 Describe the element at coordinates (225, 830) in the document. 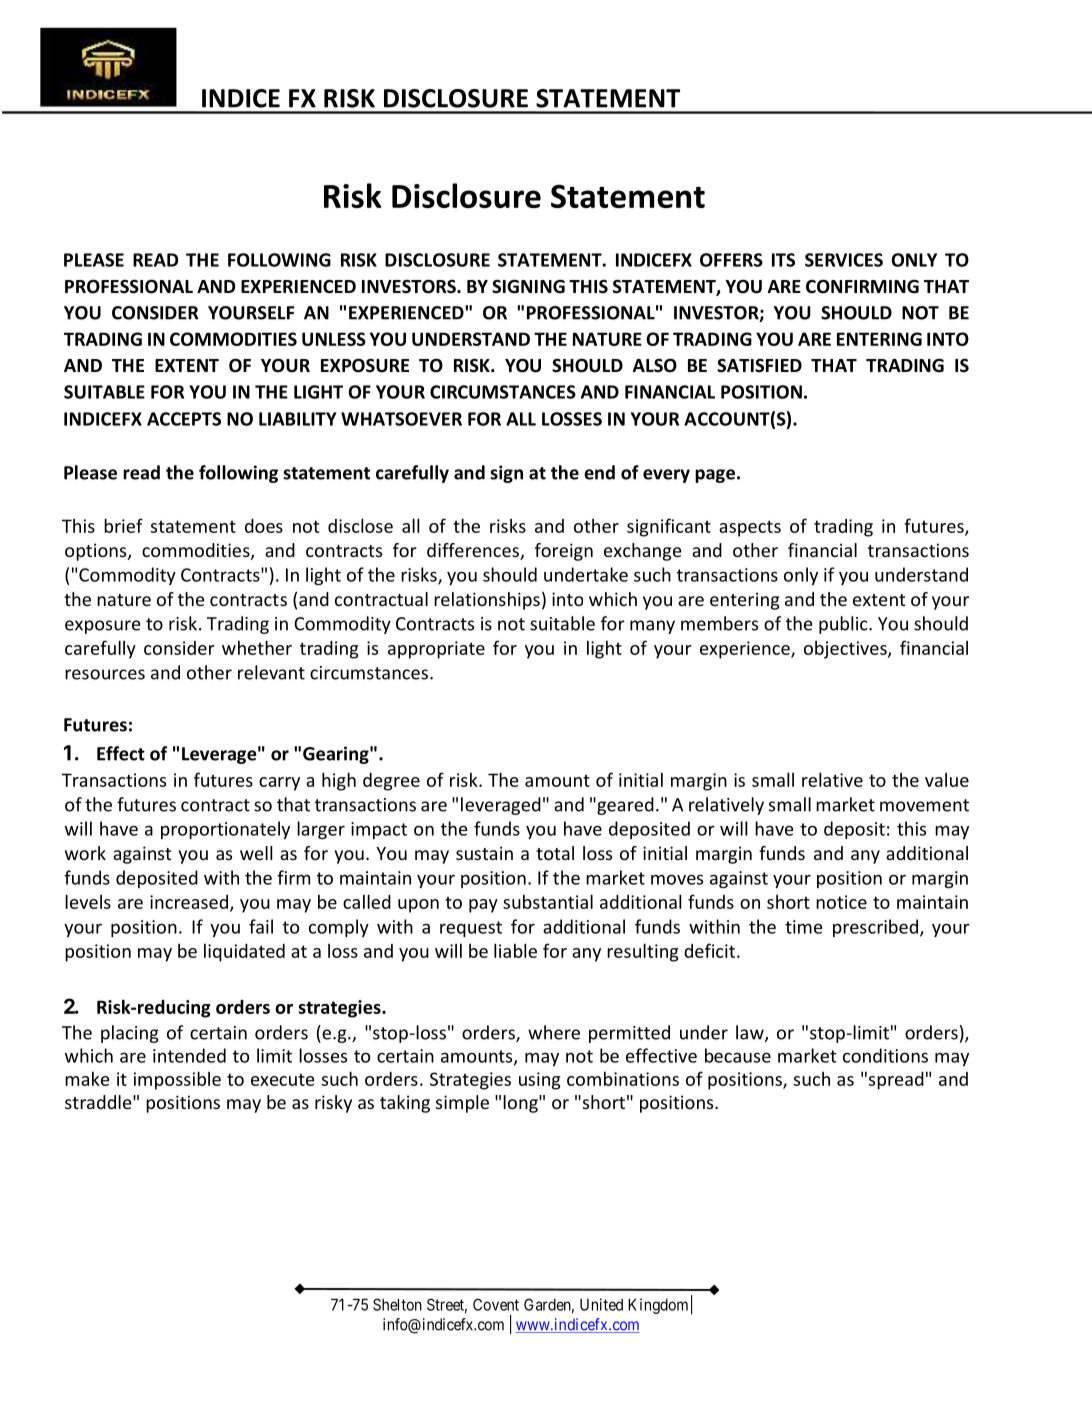

I see `proportionately` at that location.
